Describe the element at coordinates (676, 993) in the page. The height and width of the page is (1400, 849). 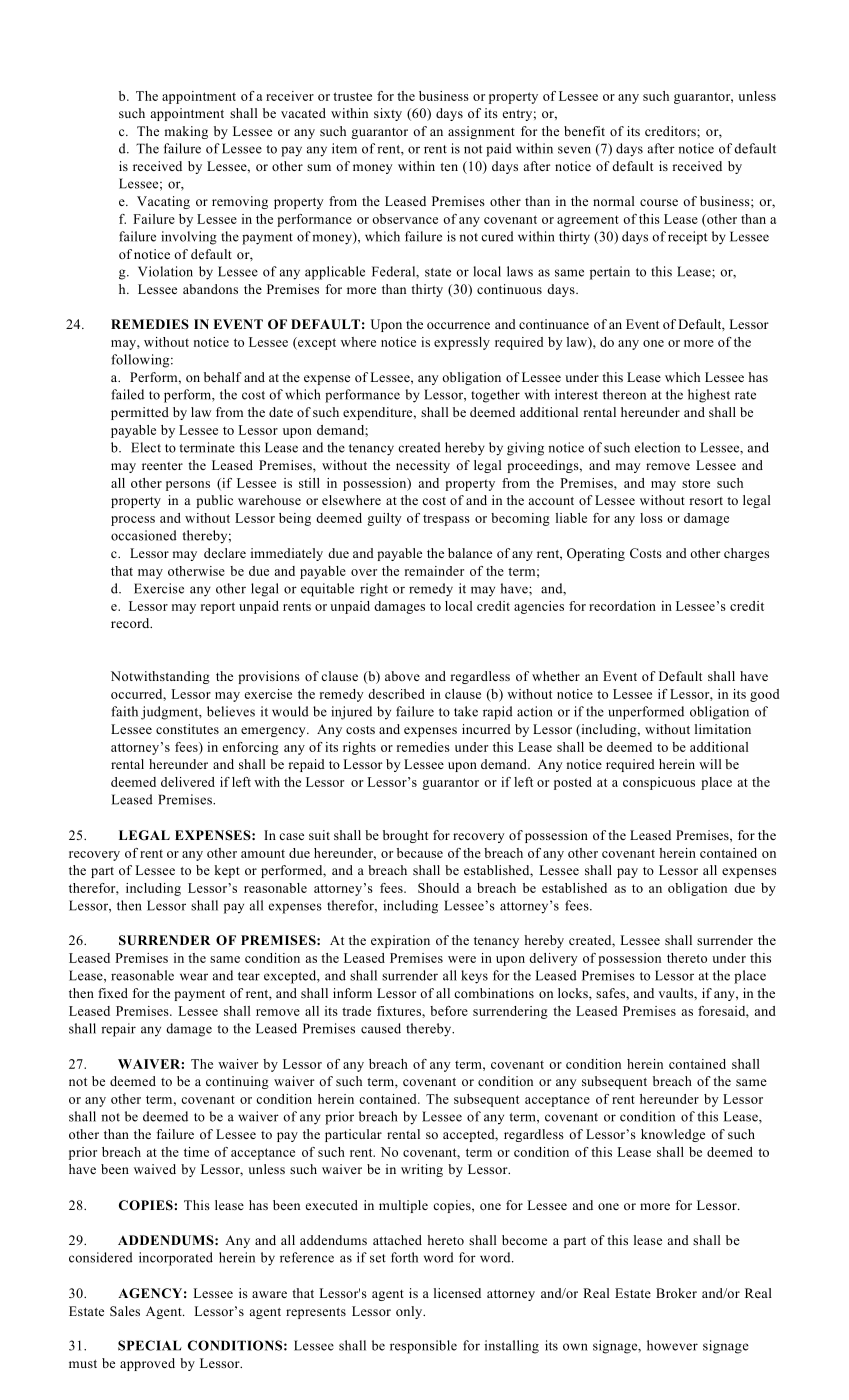
I see `vaults` at that location.
